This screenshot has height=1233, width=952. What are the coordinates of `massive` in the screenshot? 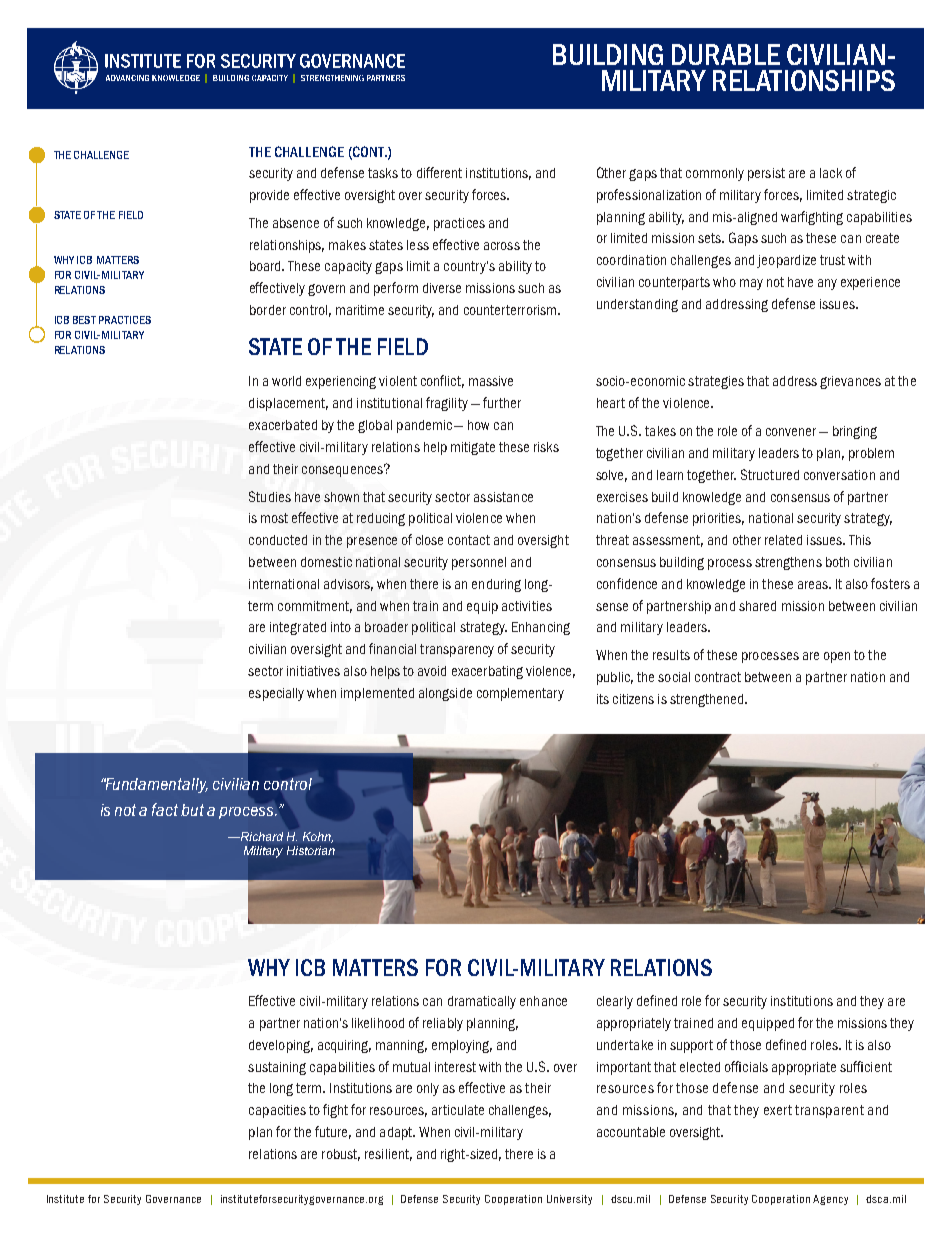 It's located at (491, 381).
